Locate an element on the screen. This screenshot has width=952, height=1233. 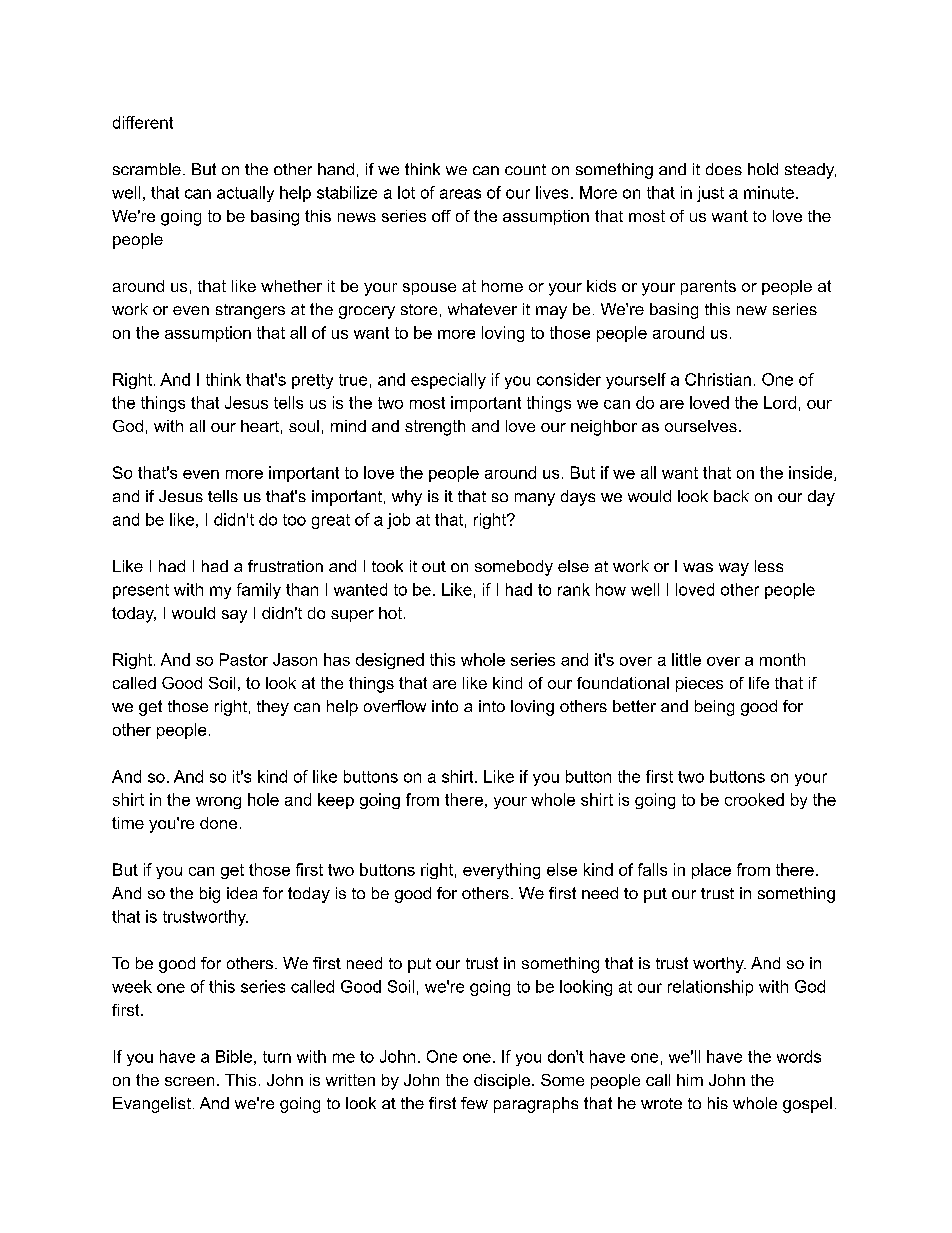
screen is located at coordinates (189, 1081).
